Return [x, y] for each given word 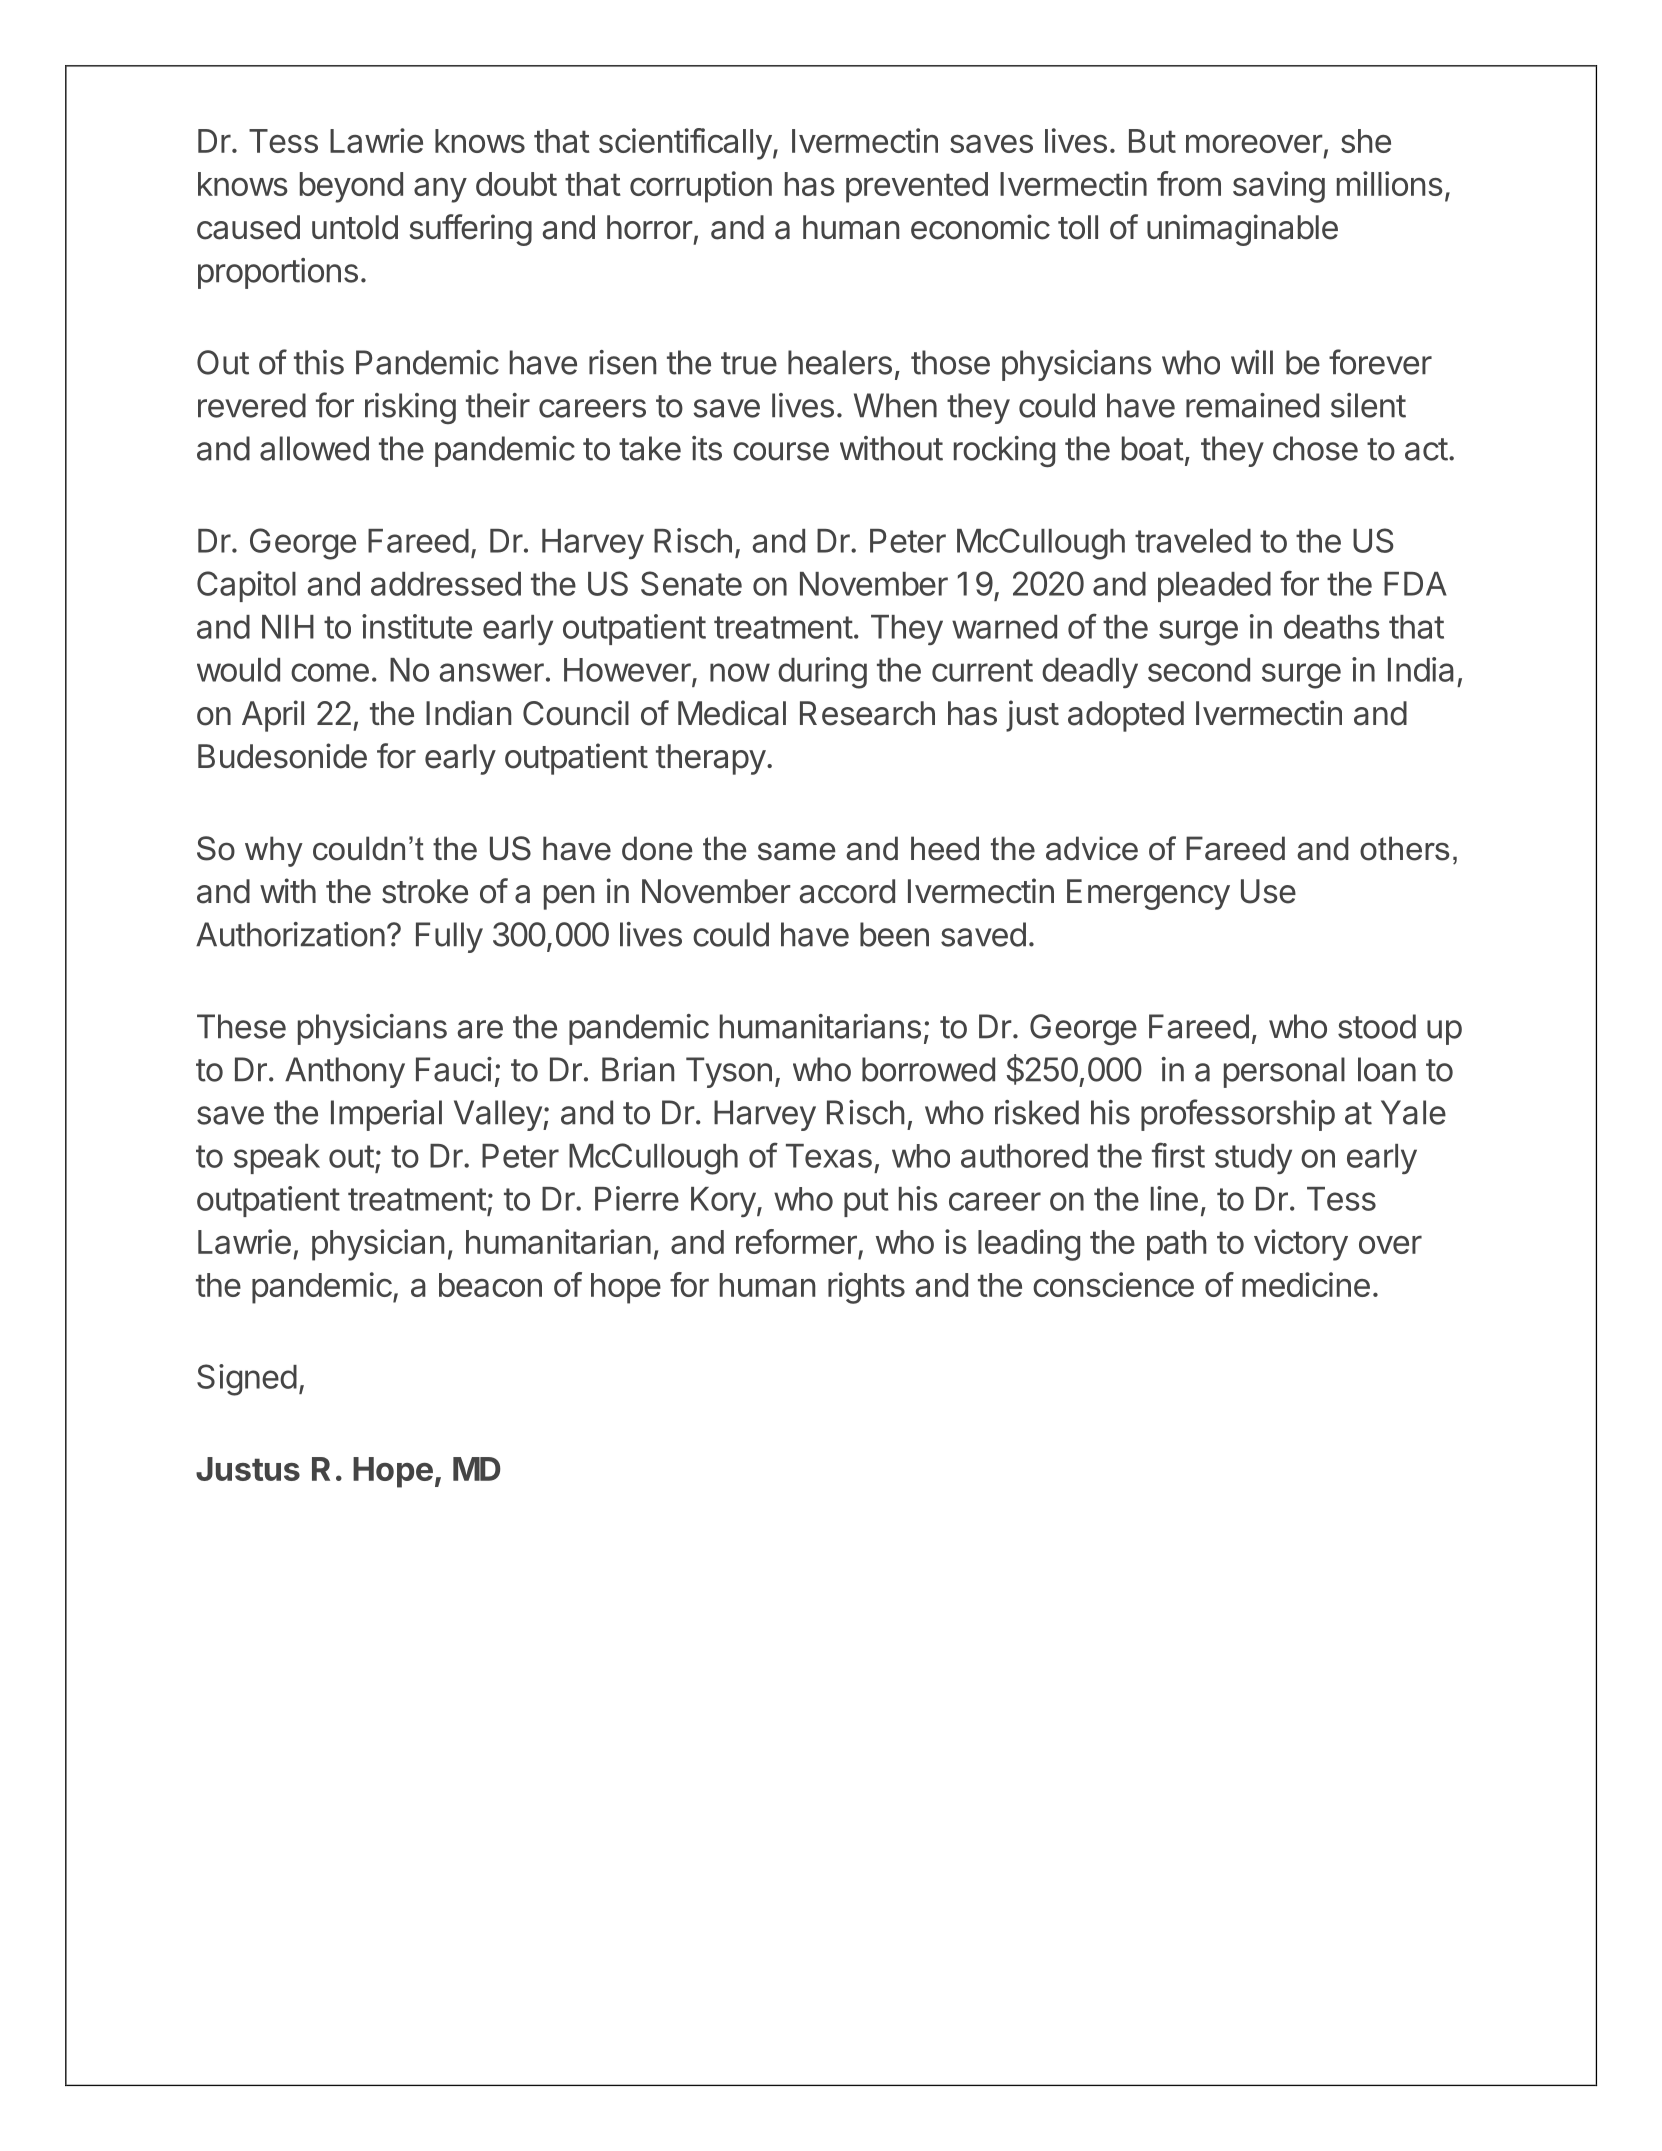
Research [867, 713]
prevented [917, 187]
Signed [247, 1380]
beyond [351, 187]
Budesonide [282, 756]
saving [1279, 187]
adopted [1126, 716]
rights [866, 1288]
